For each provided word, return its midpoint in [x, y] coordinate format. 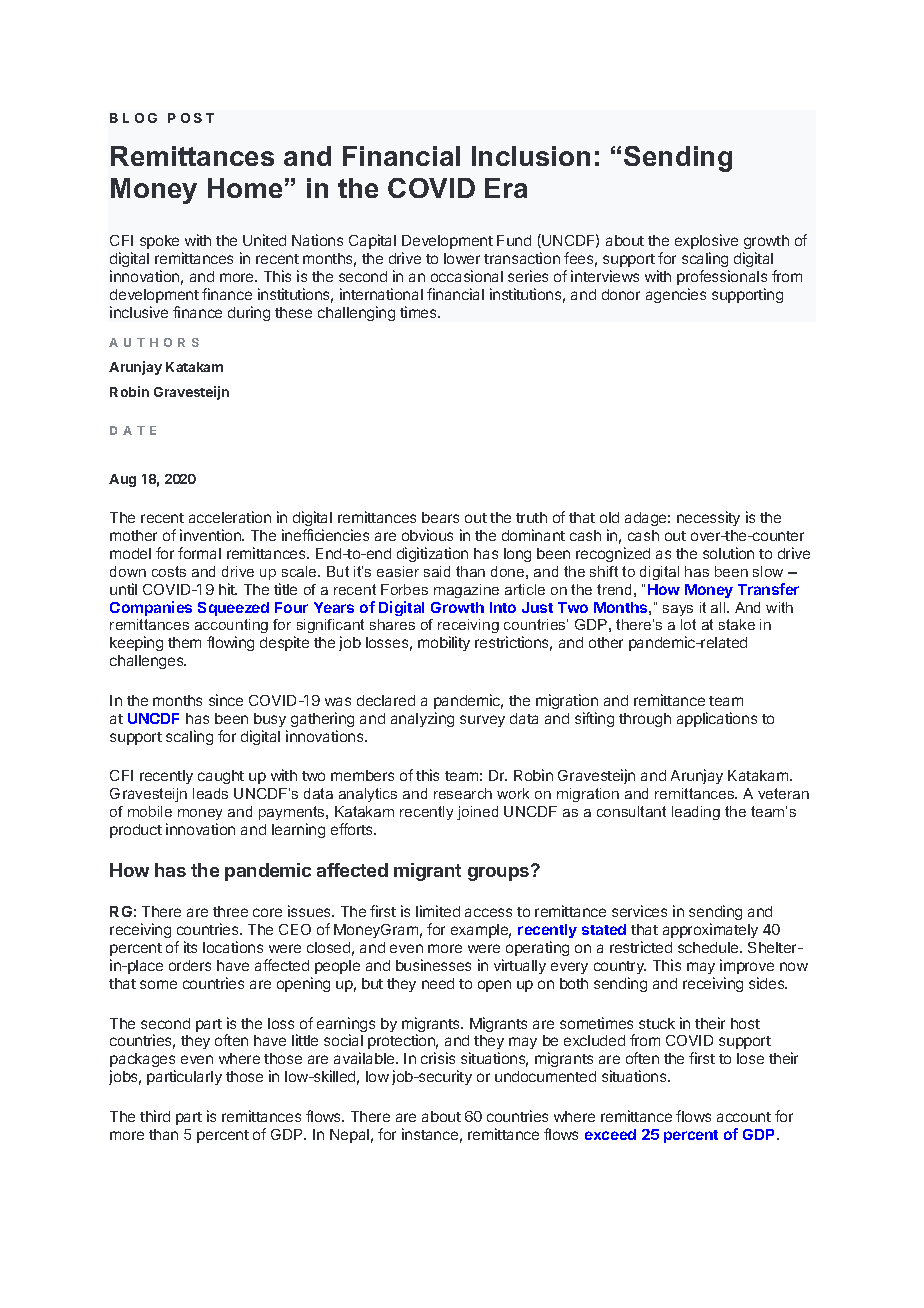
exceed [610, 1134]
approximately [710, 930]
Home [245, 188]
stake [737, 624]
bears [440, 517]
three [230, 911]
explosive [706, 243]
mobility [444, 643]
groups [500, 873]
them [184, 642]
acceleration [230, 517]
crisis [438, 1058]
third [155, 1116]
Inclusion [531, 156]
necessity [708, 518]
